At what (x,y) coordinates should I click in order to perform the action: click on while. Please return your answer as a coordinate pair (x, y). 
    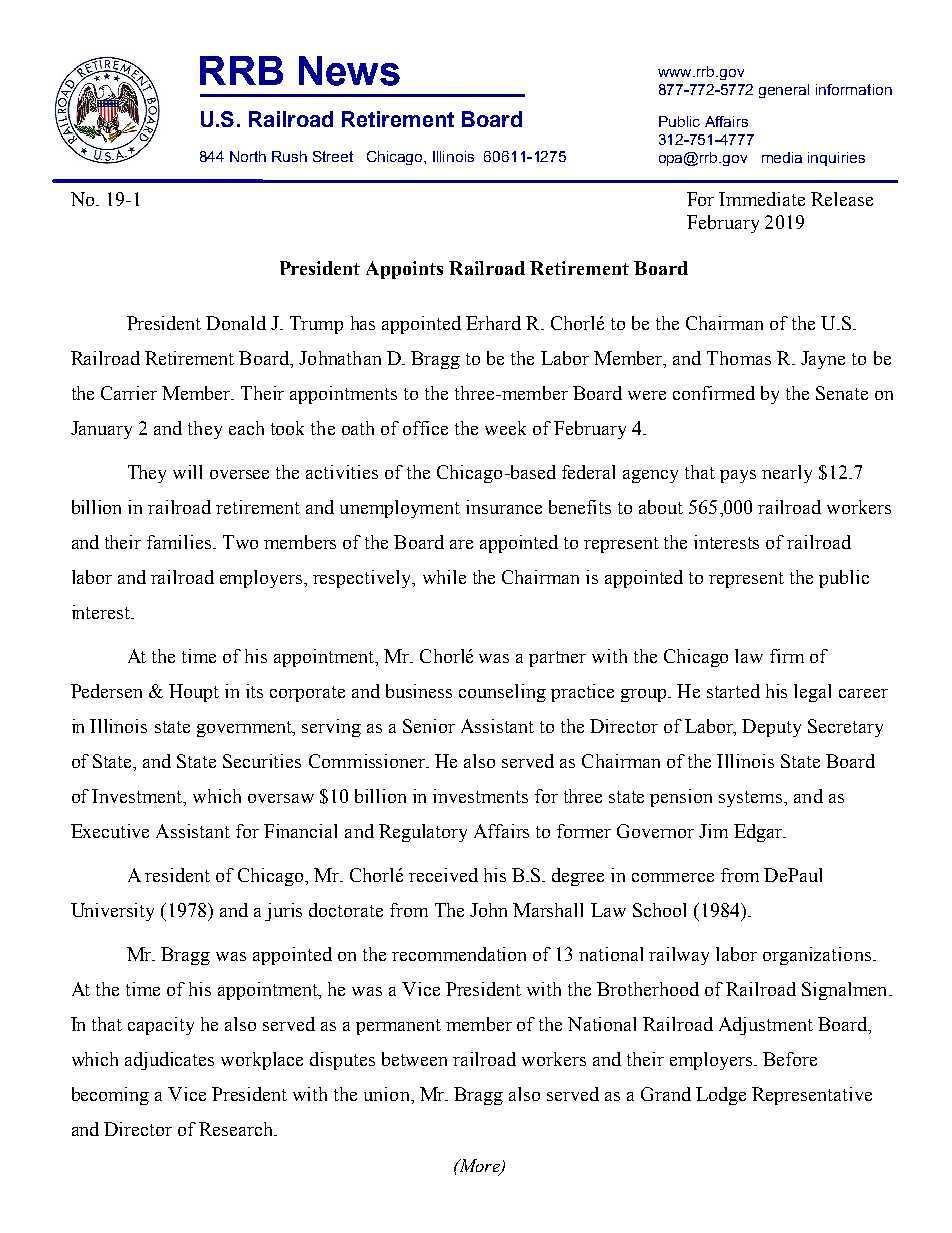
    Looking at the image, I should click on (444, 577).
